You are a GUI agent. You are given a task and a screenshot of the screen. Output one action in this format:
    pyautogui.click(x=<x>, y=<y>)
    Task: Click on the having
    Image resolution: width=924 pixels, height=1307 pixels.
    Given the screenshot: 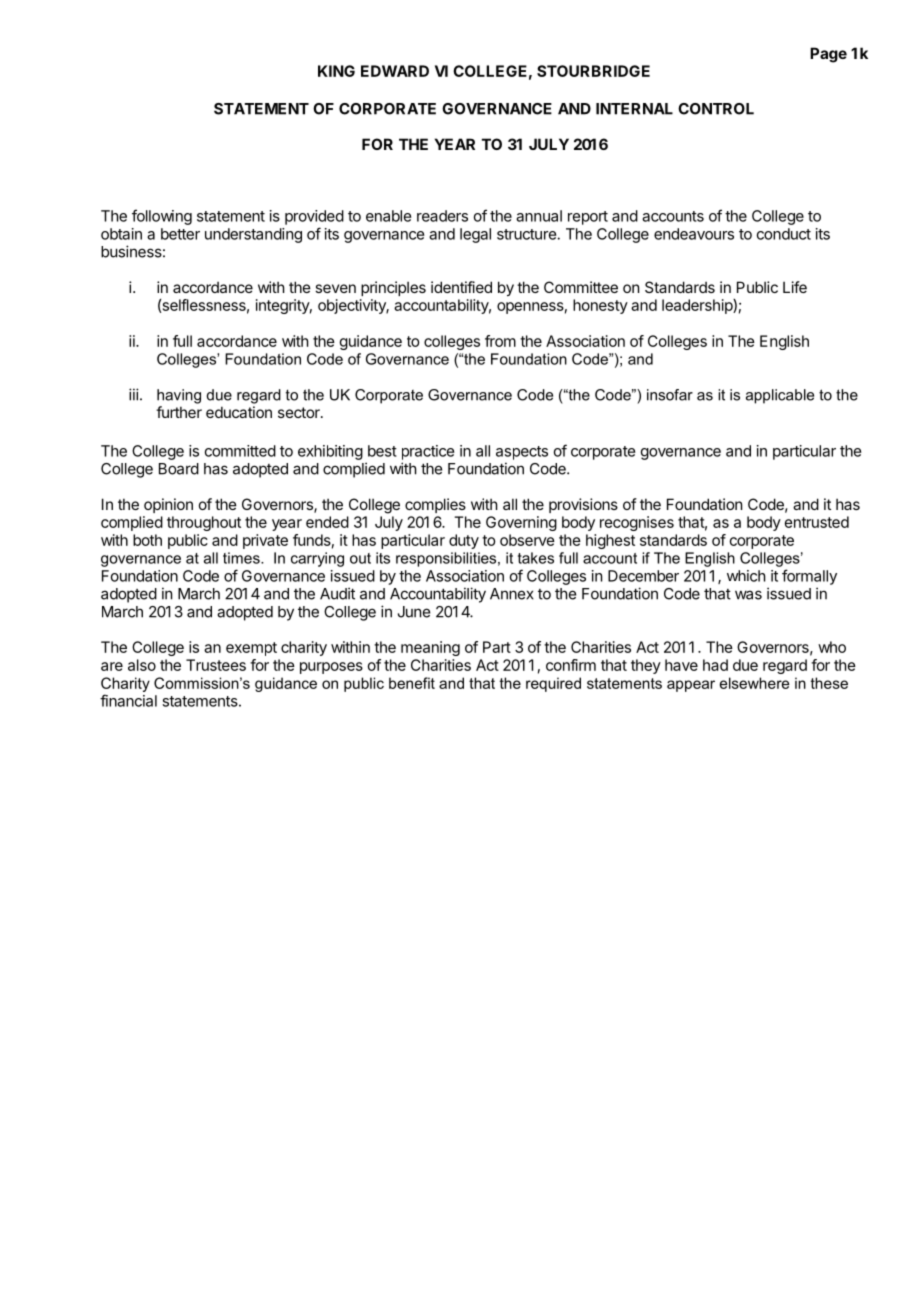 What is the action you would take?
    pyautogui.click(x=179, y=396)
